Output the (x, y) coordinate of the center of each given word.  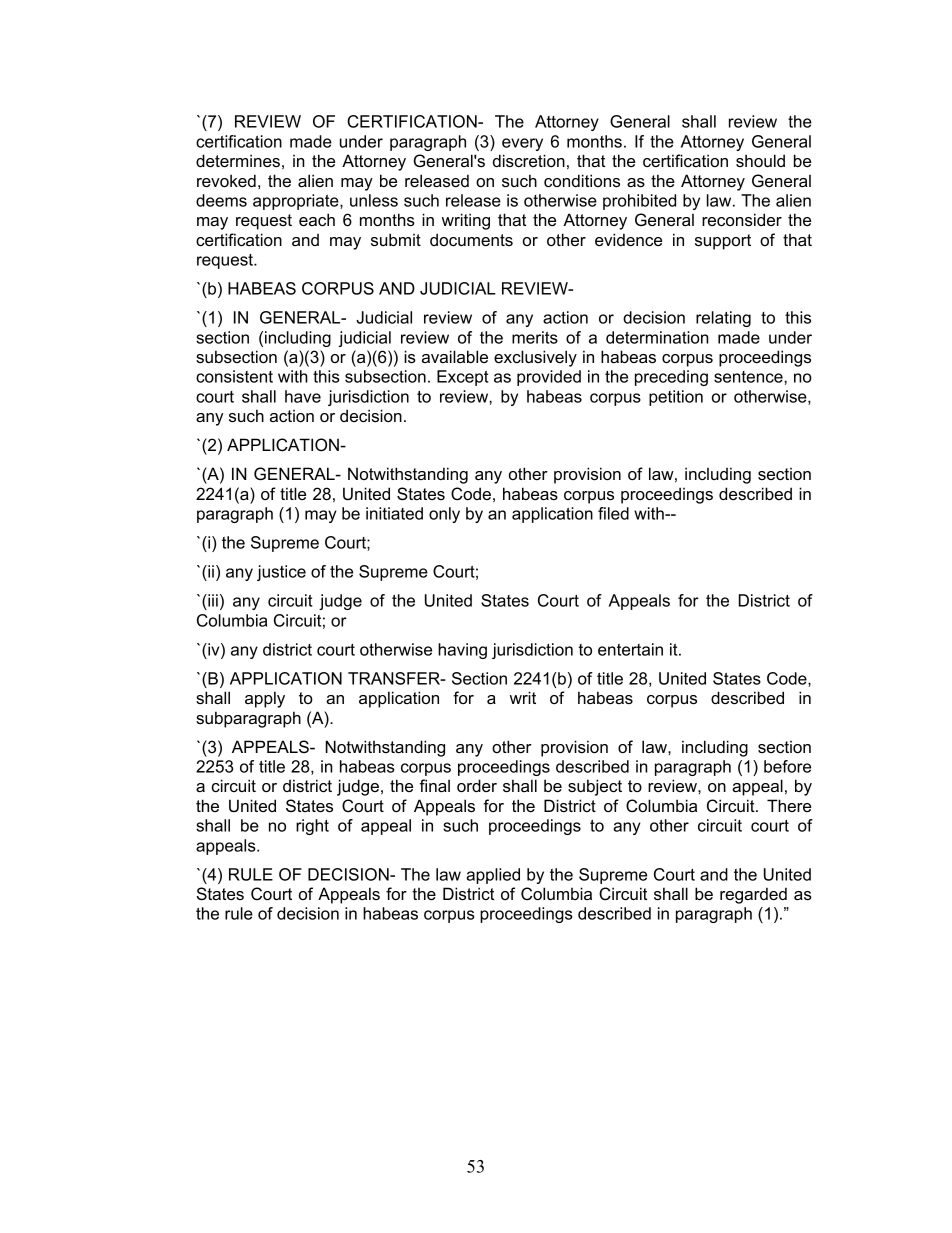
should (760, 160)
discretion (529, 160)
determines (238, 160)
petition (676, 398)
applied (493, 876)
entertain (630, 649)
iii (212, 600)
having (462, 651)
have (303, 396)
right (312, 827)
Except (462, 378)
